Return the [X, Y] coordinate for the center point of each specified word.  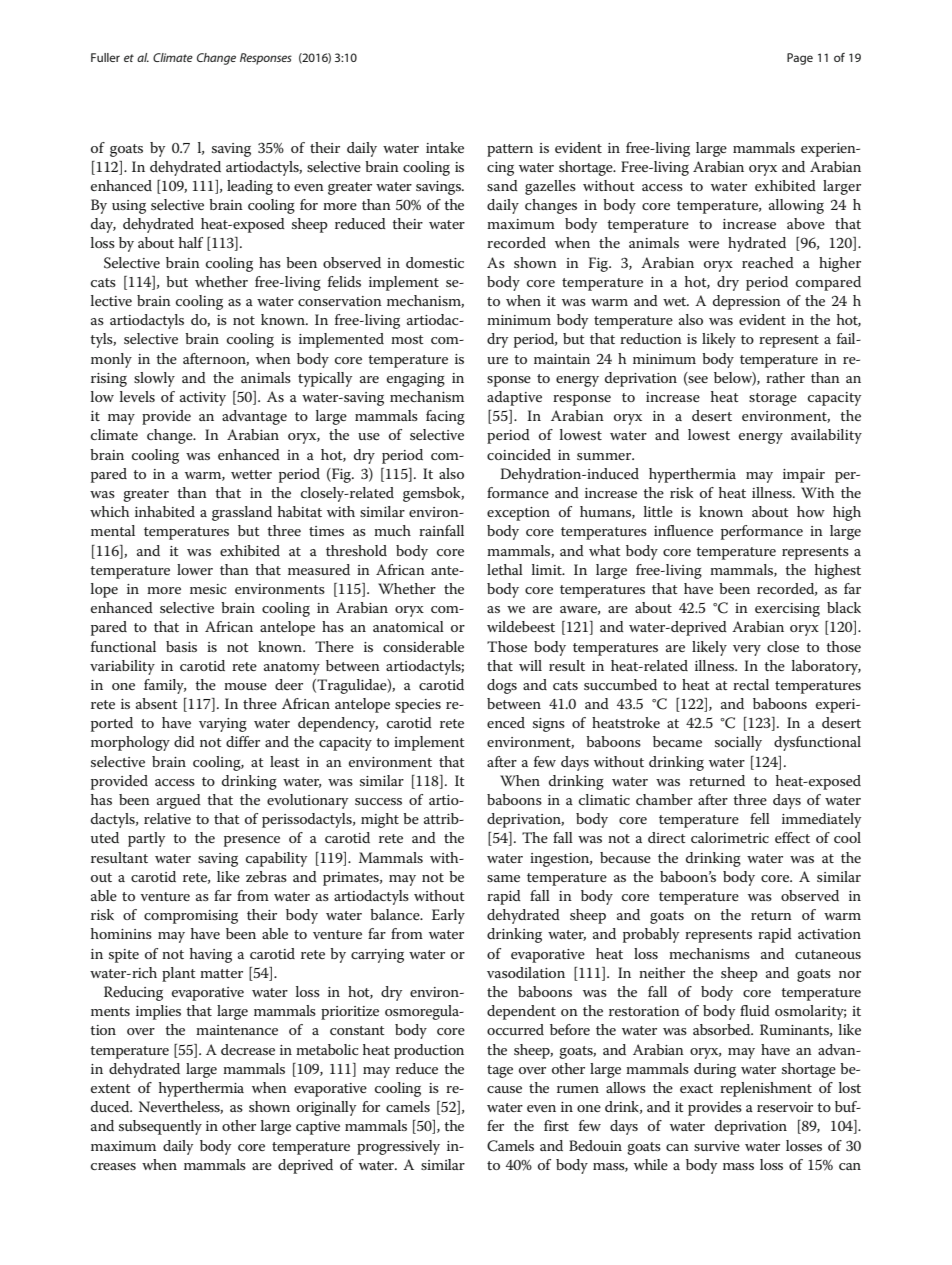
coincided [519, 454]
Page [800, 59]
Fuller [105, 57]
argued [179, 801]
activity [203, 399]
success [378, 801]
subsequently [160, 1127]
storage [773, 399]
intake [445, 147]
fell [760, 818]
